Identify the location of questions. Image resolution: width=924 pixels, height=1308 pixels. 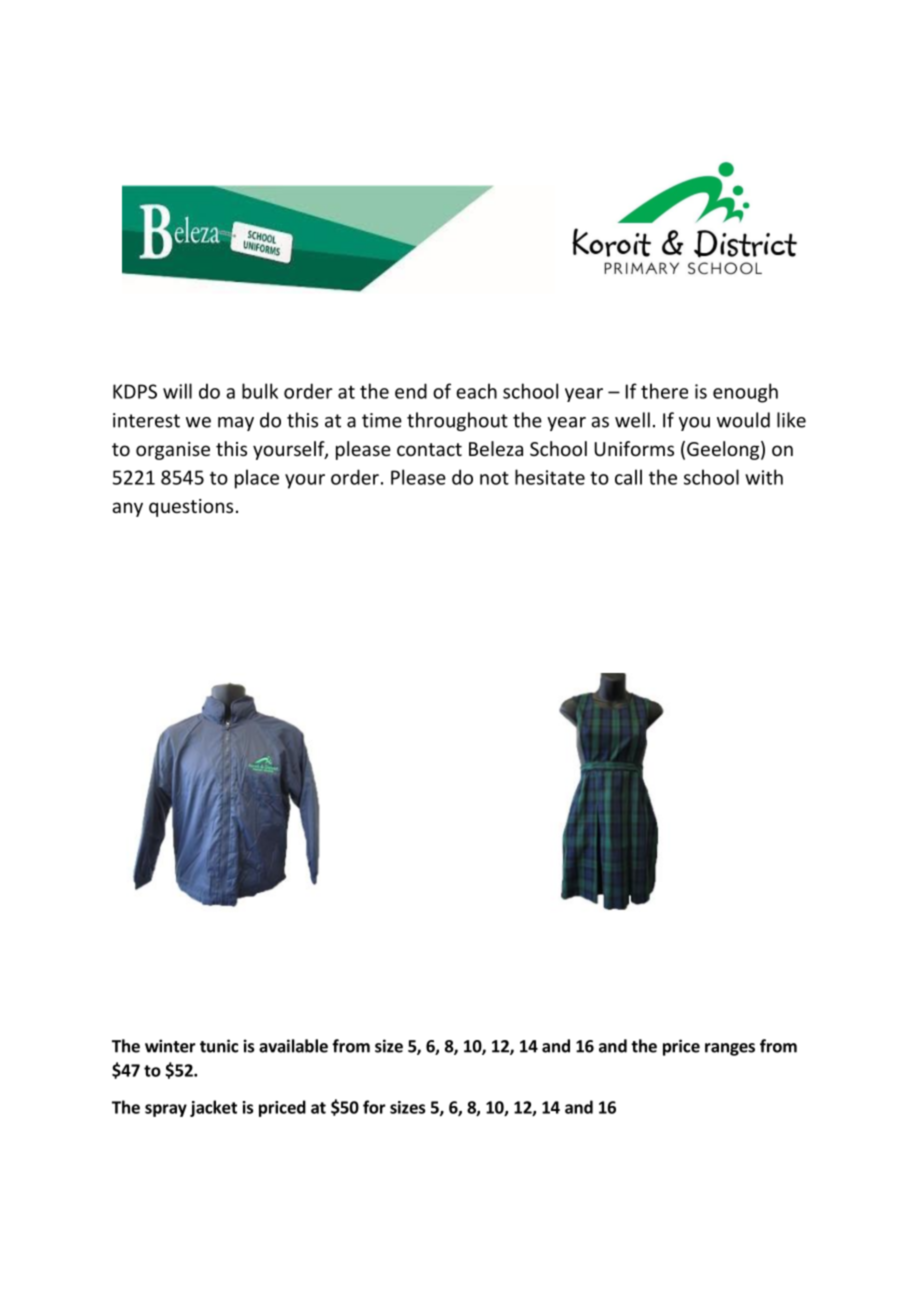
(191, 508).
